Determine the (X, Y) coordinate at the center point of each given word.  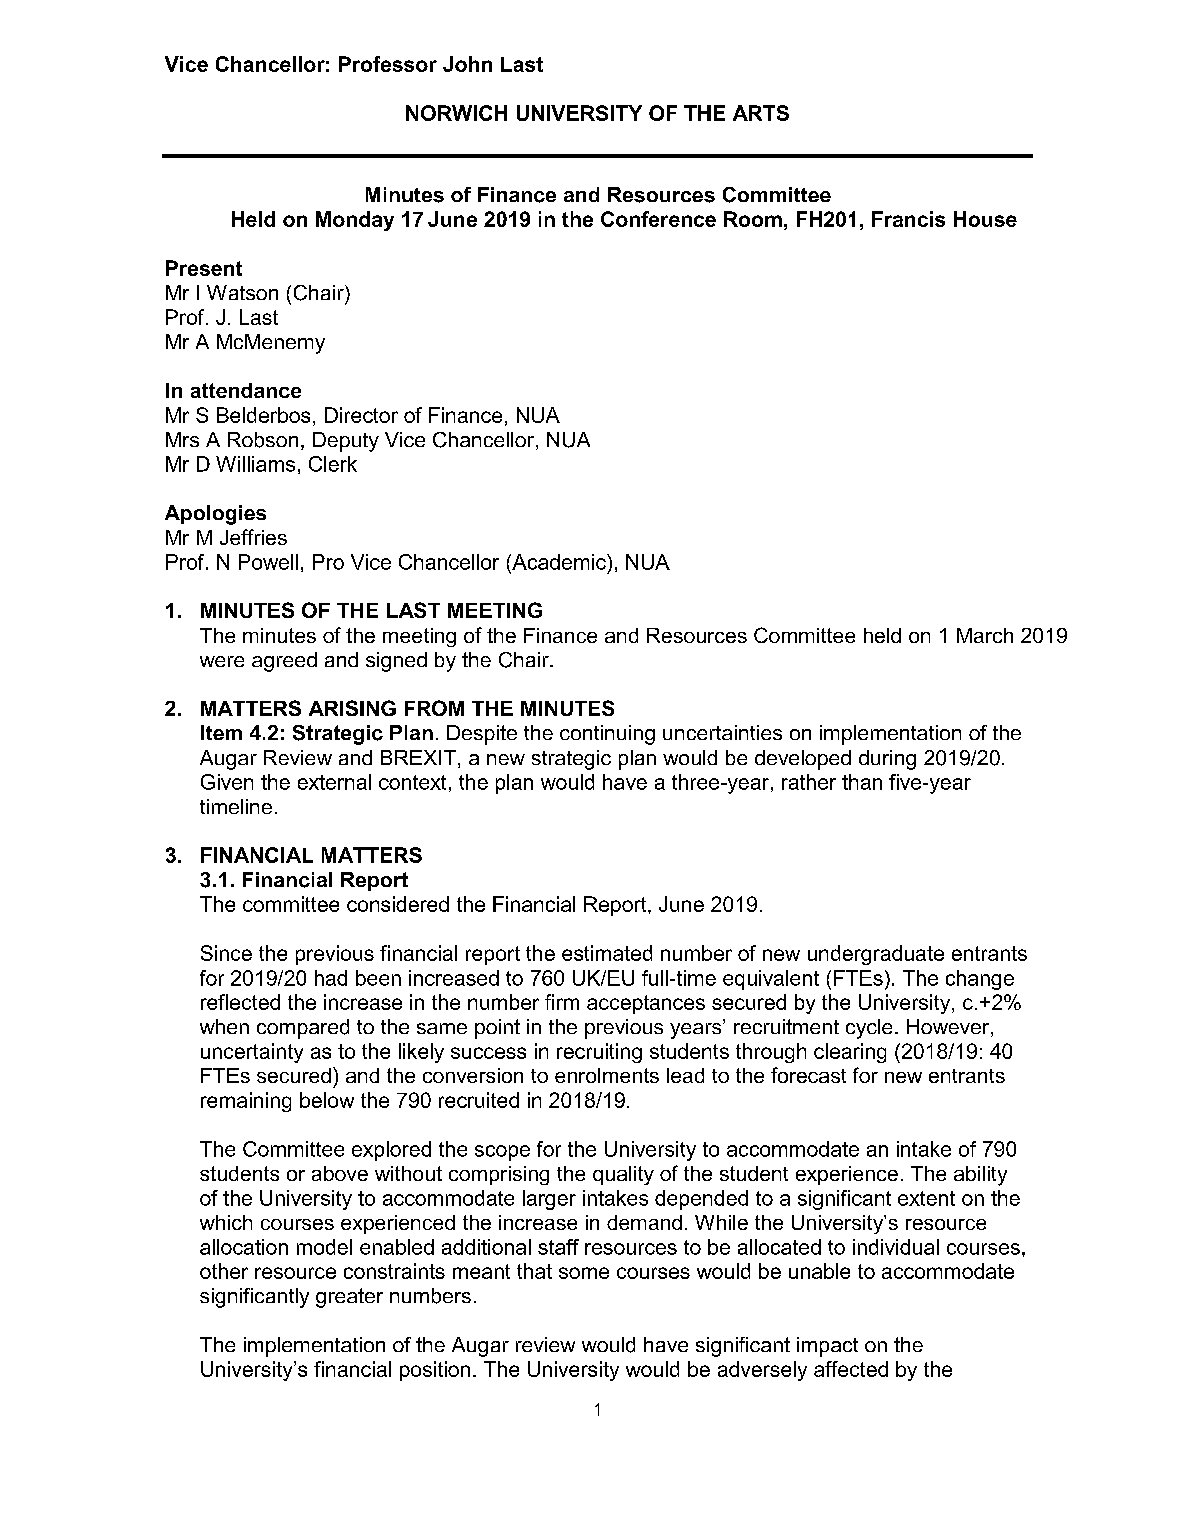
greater (349, 1298)
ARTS (761, 113)
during (887, 760)
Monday (355, 221)
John (467, 64)
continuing (607, 735)
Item (221, 732)
